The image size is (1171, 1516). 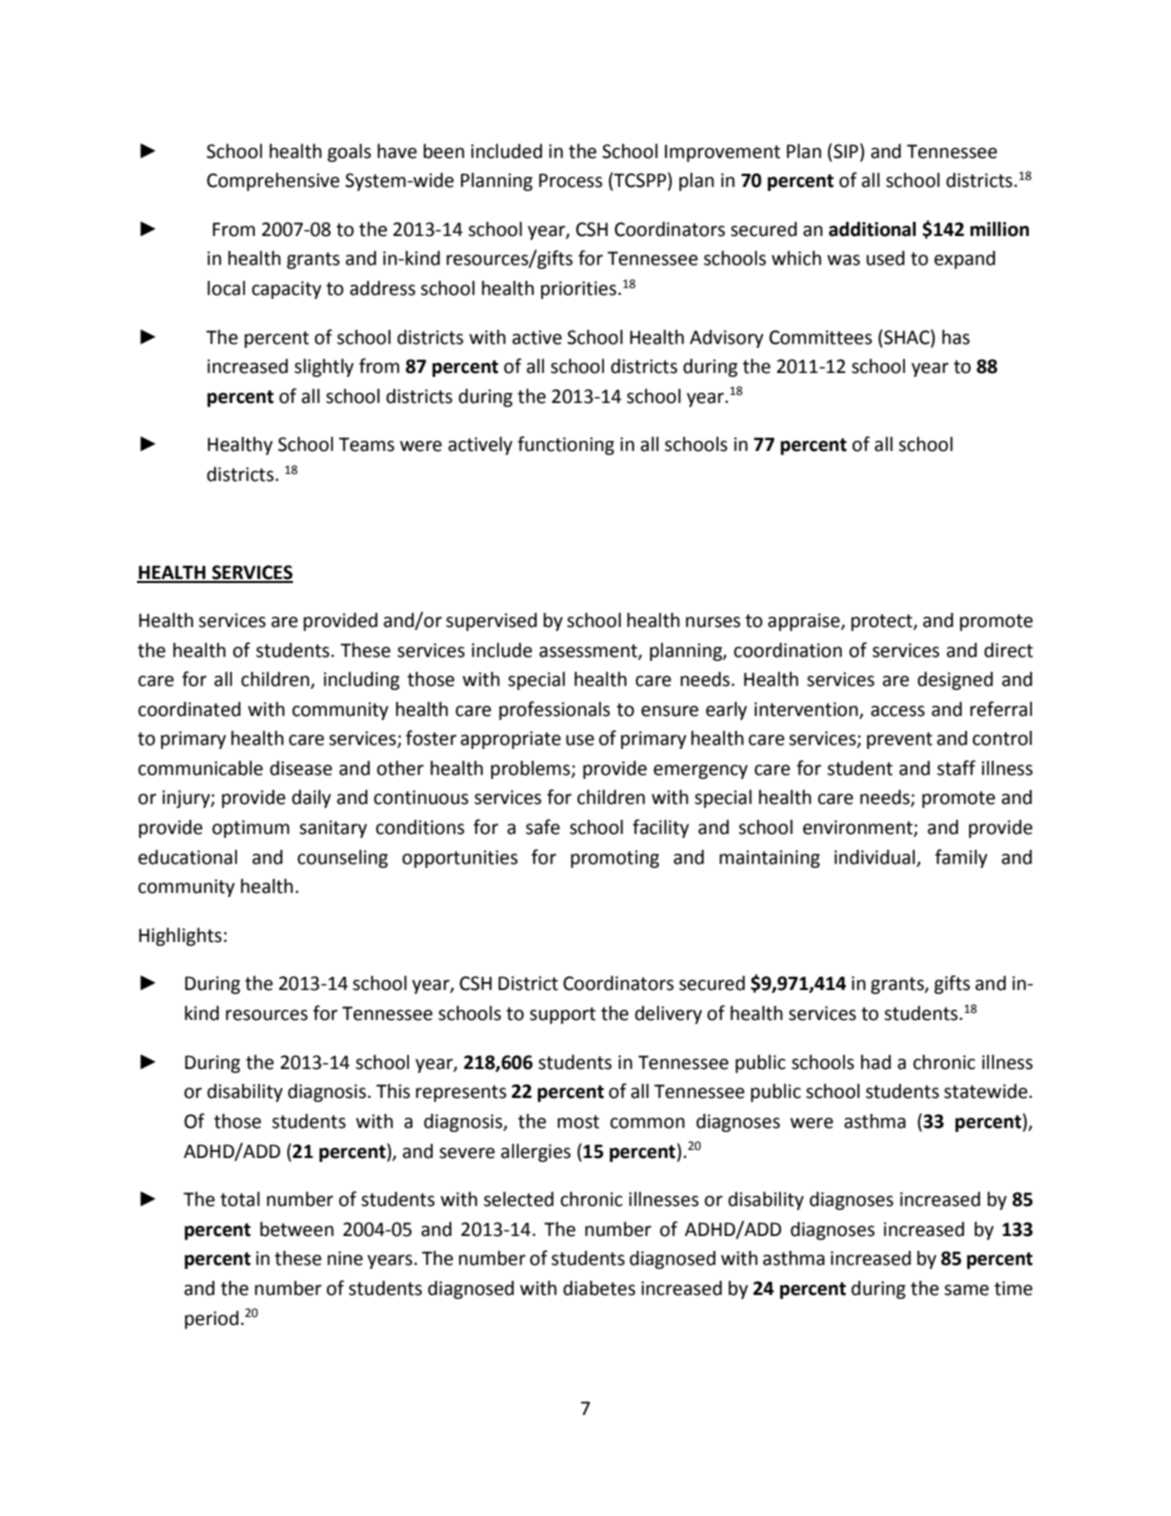 I want to click on professionals, so click(x=554, y=710).
